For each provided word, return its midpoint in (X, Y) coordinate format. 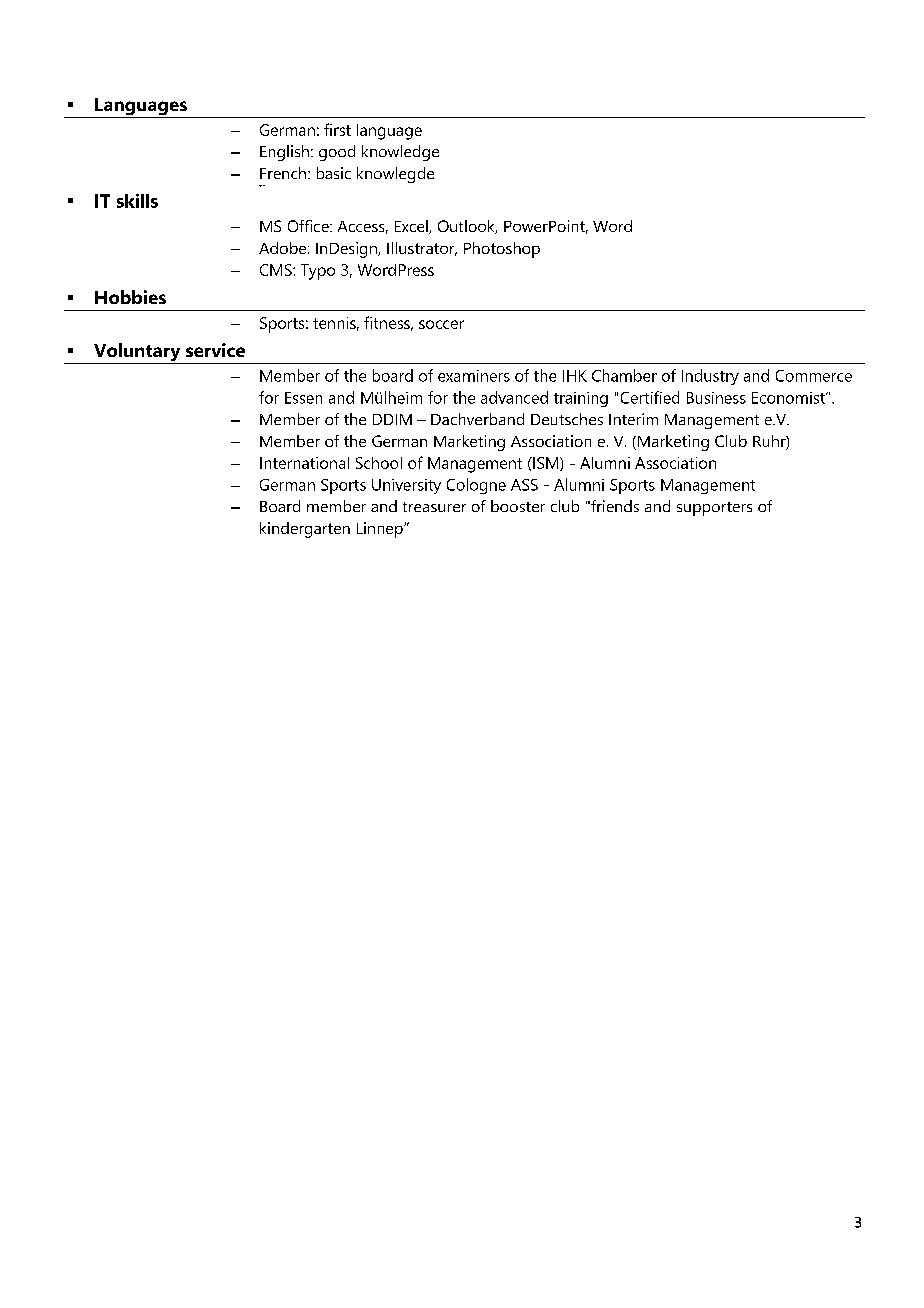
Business (716, 398)
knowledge (400, 153)
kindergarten (305, 530)
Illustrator (422, 249)
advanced (514, 397)
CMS (277, 270)
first (337, 129)
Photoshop (502, 250)
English (284, 153)
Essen (303, 398)
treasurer (434, 507)
